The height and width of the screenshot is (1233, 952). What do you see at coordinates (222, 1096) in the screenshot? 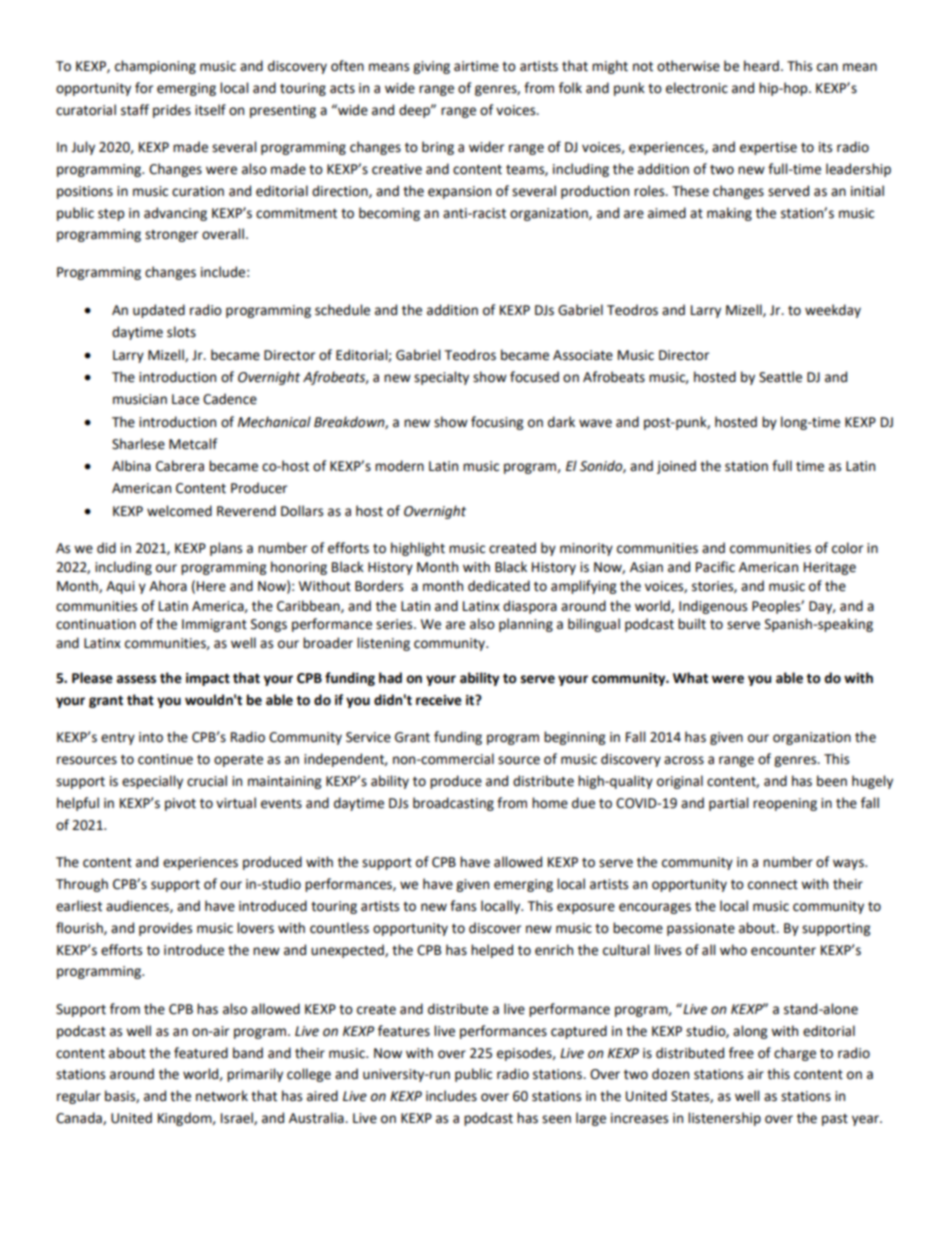
I see `network` at bounding box center [222, 1096].
